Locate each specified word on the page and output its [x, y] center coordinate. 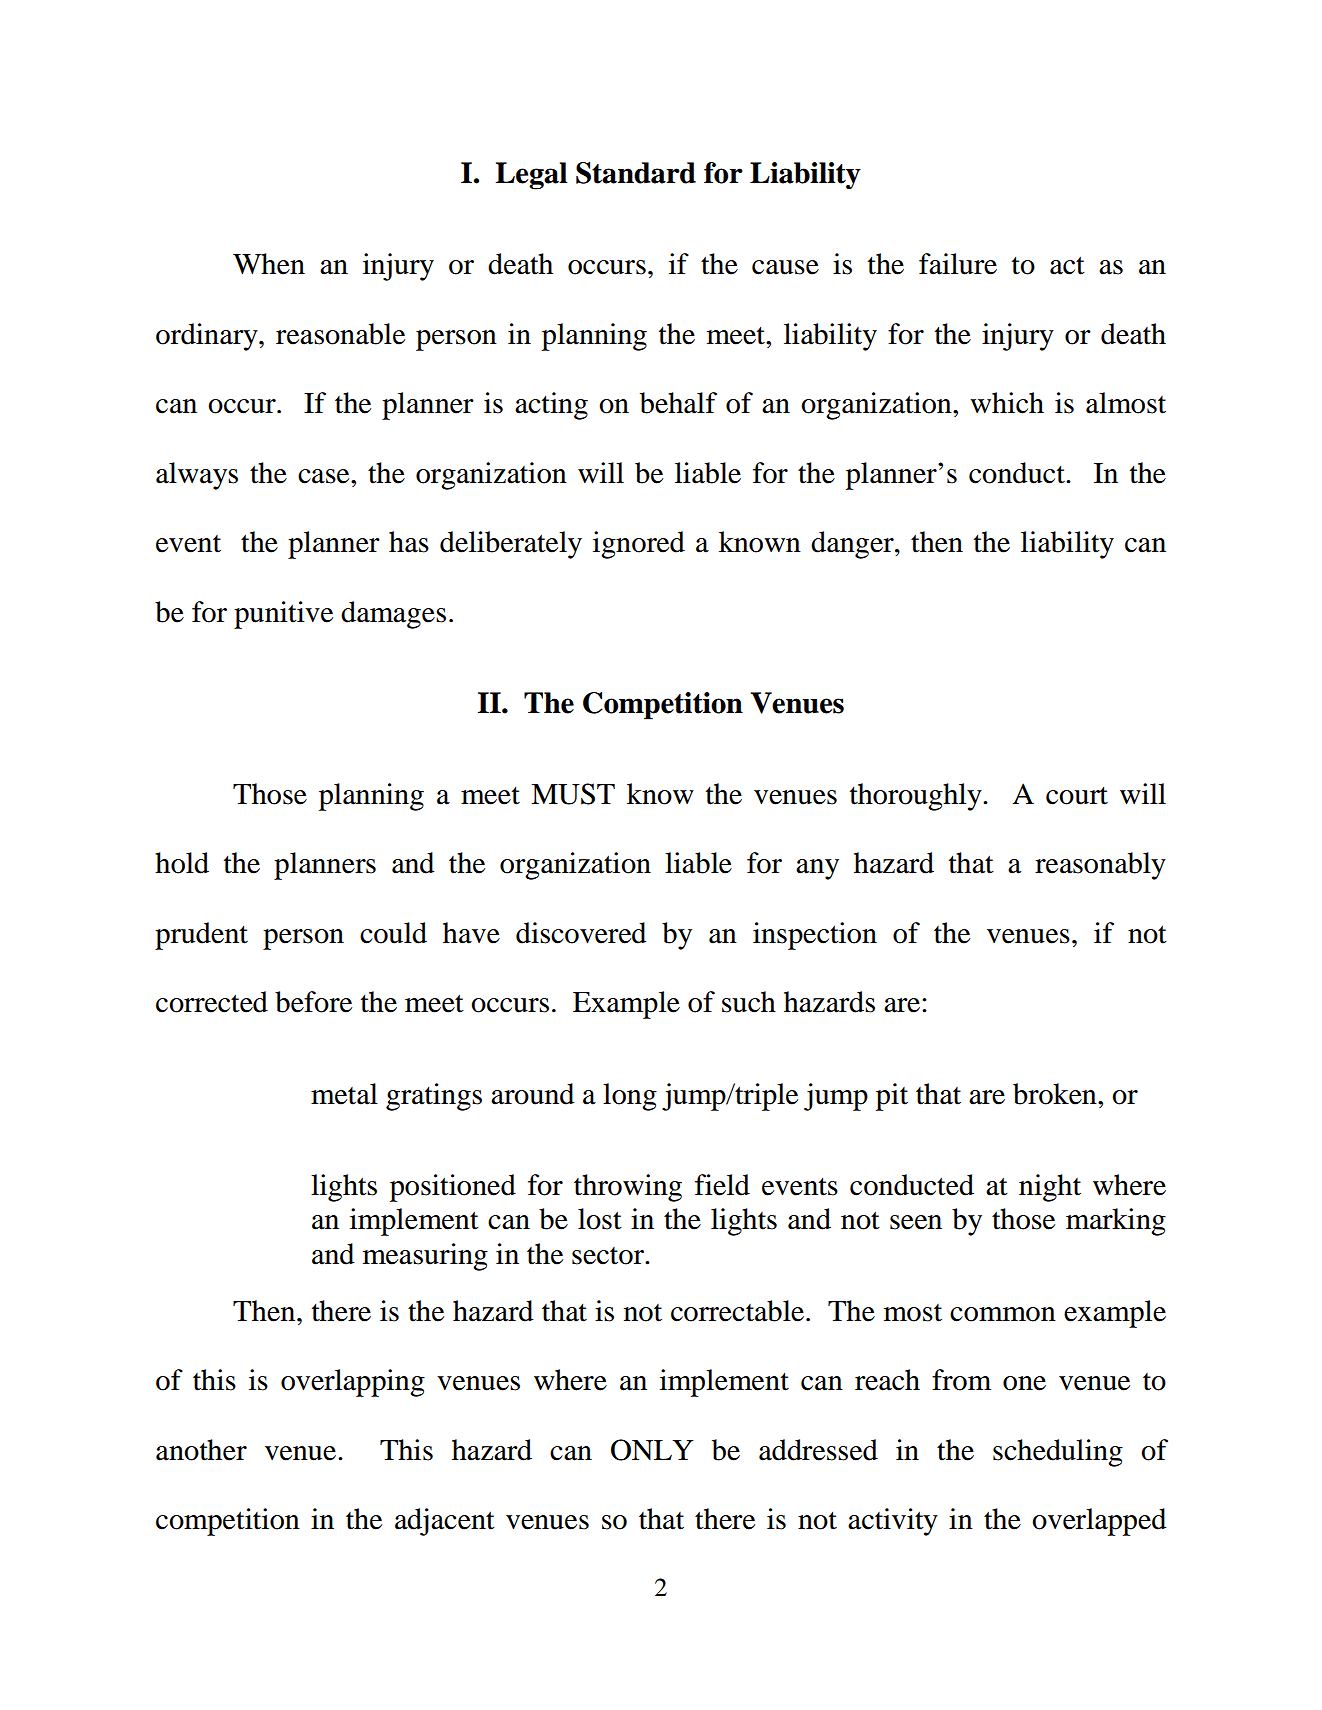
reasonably [1100, 866]
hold [182, 863]
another [201, 1450]
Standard [636, 173]
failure [958, 264]
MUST [573, 794]
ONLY [652, 1450]
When [269, 264]
